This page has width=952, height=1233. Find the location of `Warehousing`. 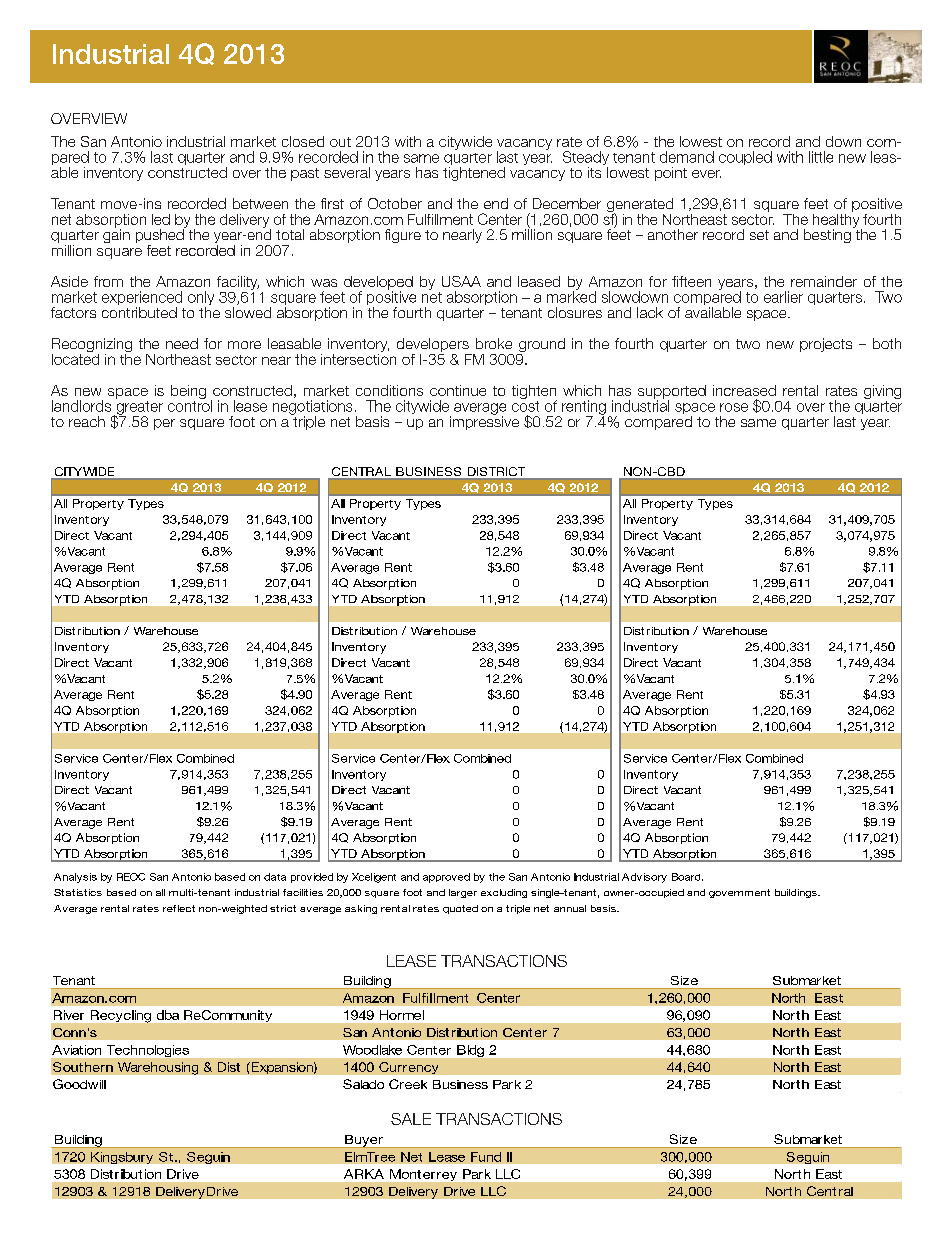

Warehousing is located at coordinates (158, 1068).
